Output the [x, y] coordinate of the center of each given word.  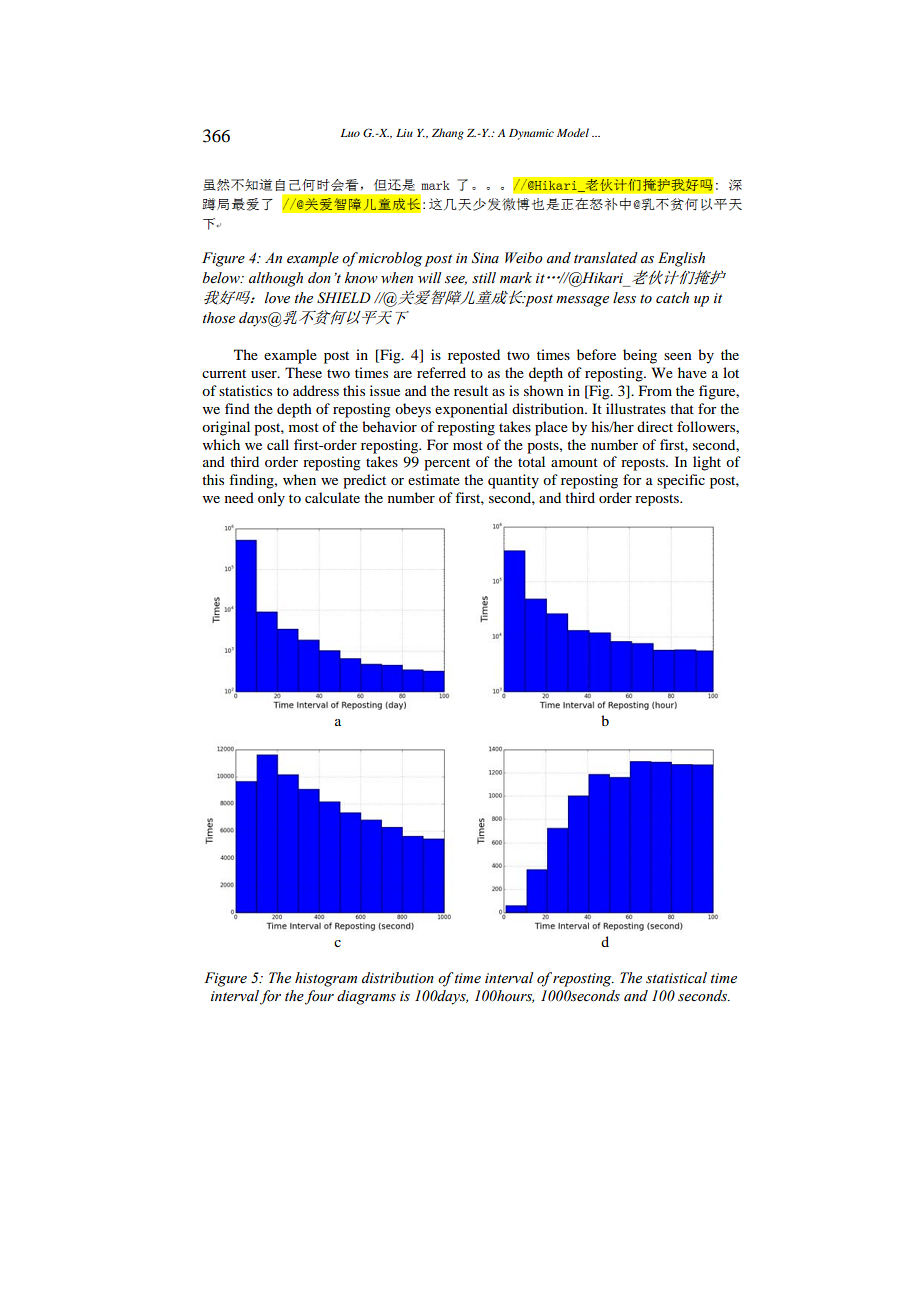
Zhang [448, 134]
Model [573, 132]
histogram [326, 979]
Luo [350, 133]
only [271, 499]
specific [681, 481]
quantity [513, 481]
